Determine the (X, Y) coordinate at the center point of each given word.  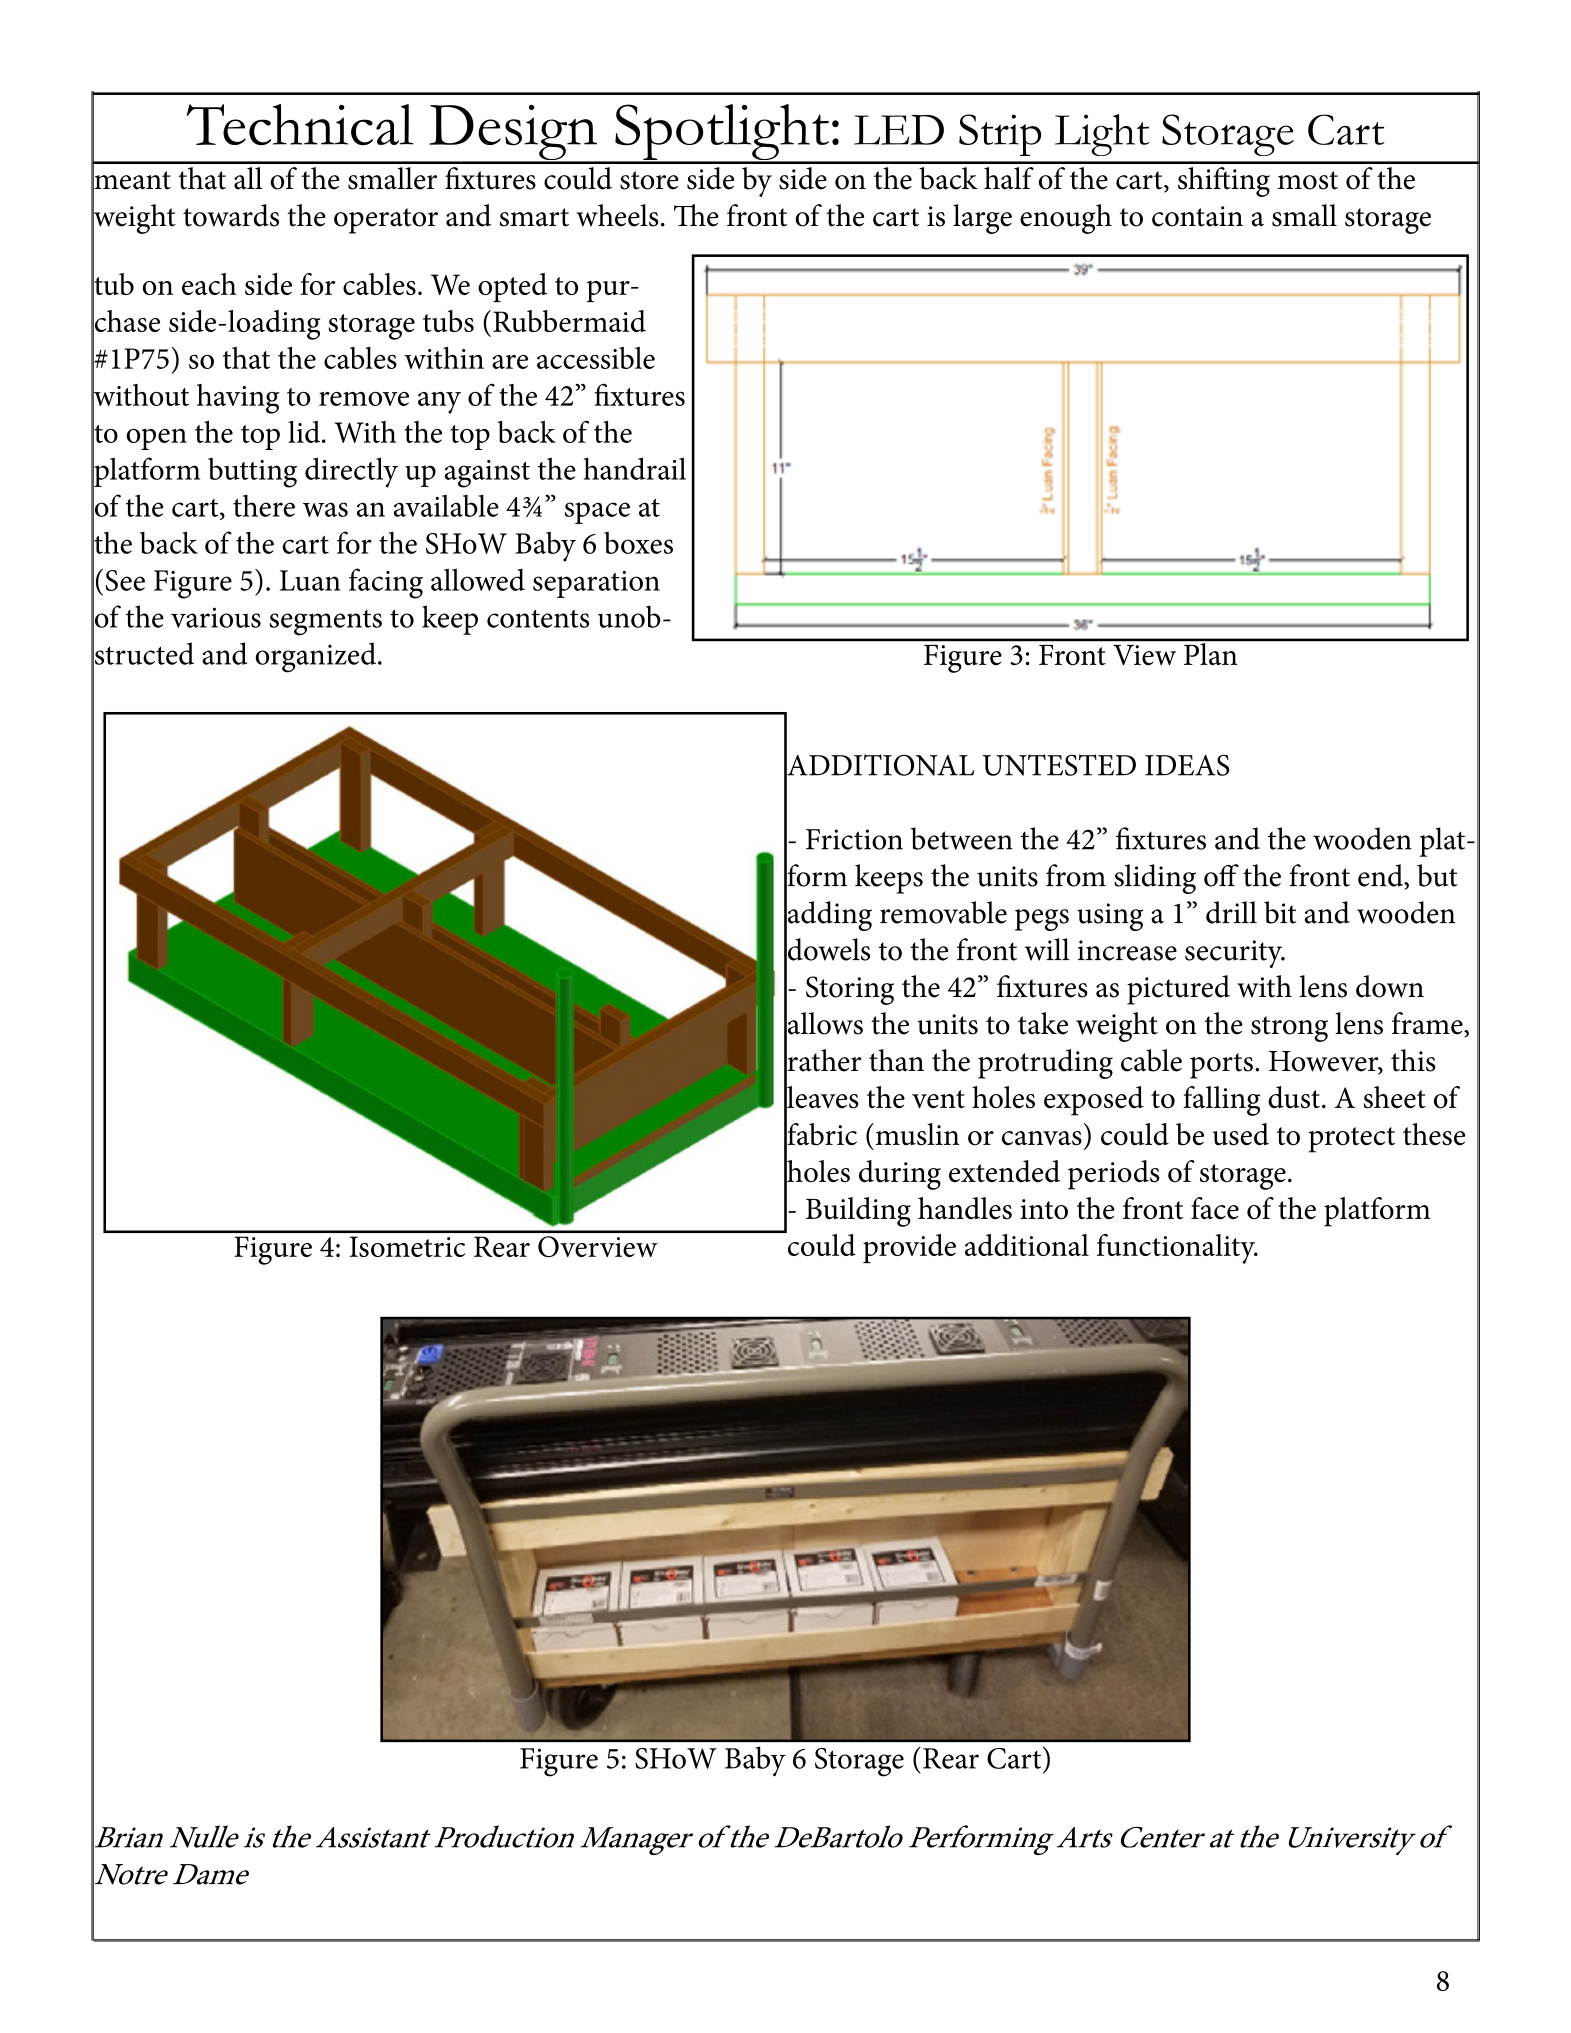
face (1215, 1208)
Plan (1211, 652)
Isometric (407, 1246)
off (1221, 875)
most (1308, 180)
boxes (638, 542)
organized (317, 657)
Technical (300, 124)
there (264, 506)
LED (899, 130)
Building (858, 1212)
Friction (854, 839)
